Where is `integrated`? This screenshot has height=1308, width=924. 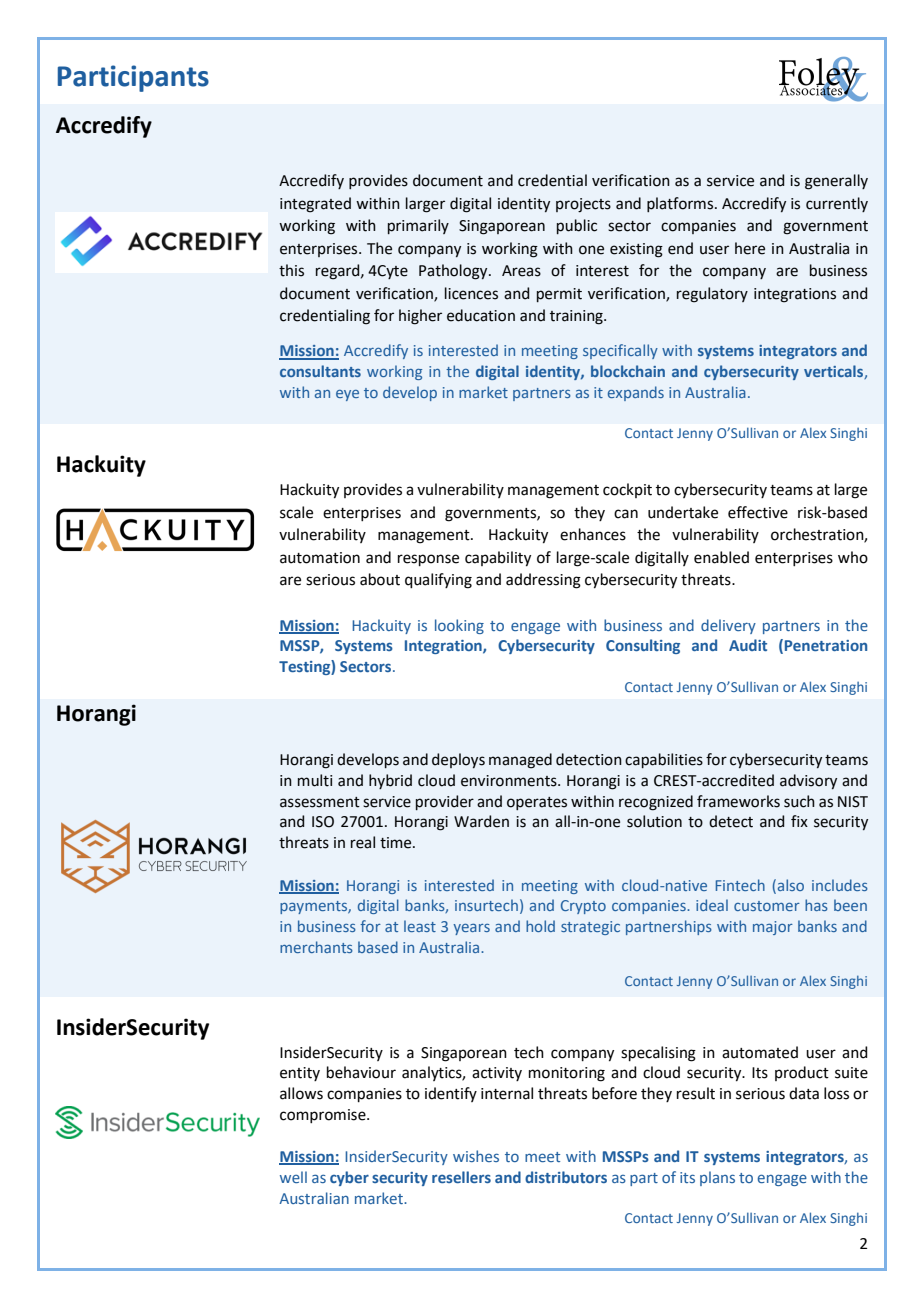 integrated is located at coordinates (315, 205).
